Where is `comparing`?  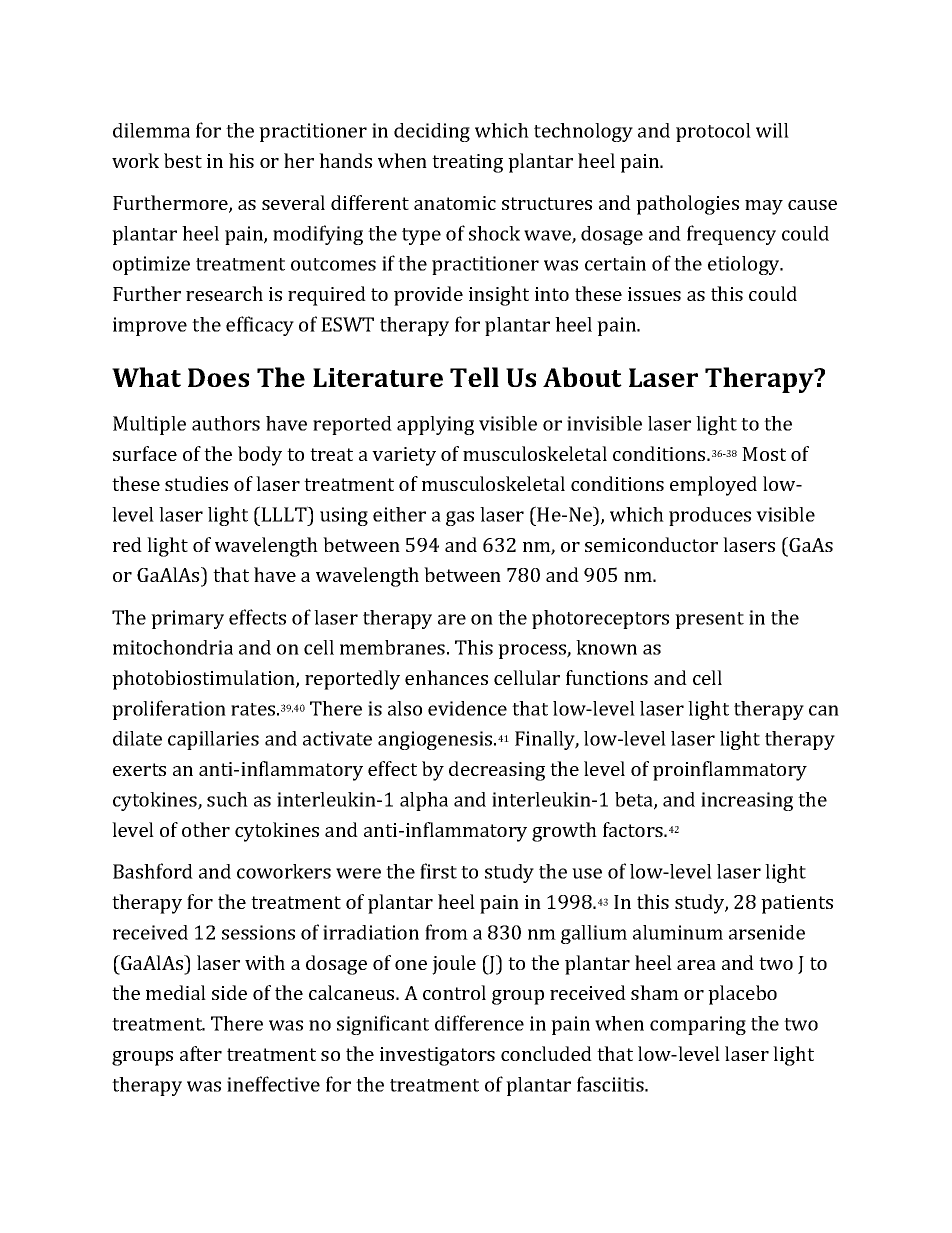 comparing is located at coordinates (698, 1025).
